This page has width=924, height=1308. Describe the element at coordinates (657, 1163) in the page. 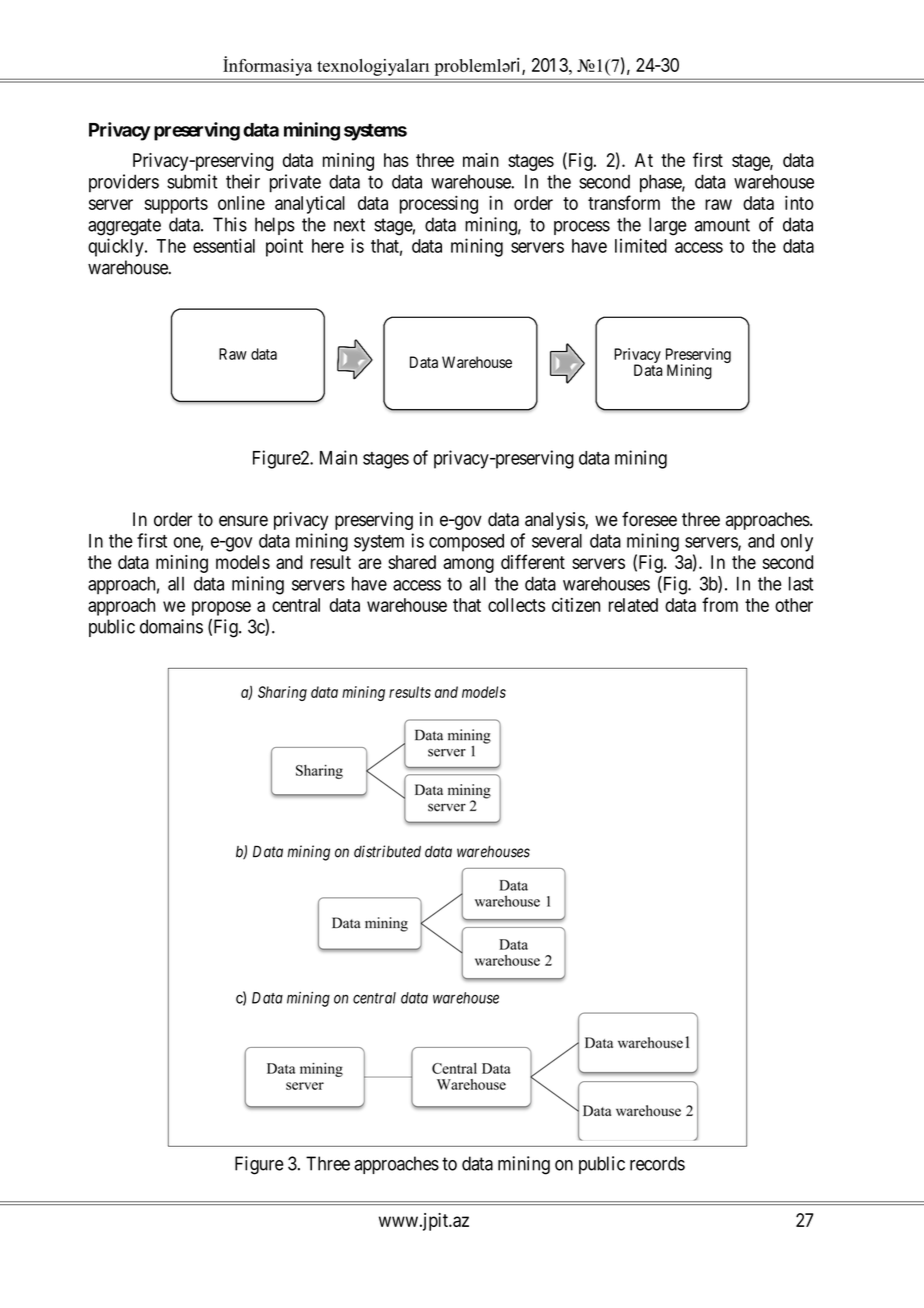

I see `records` at that location.
